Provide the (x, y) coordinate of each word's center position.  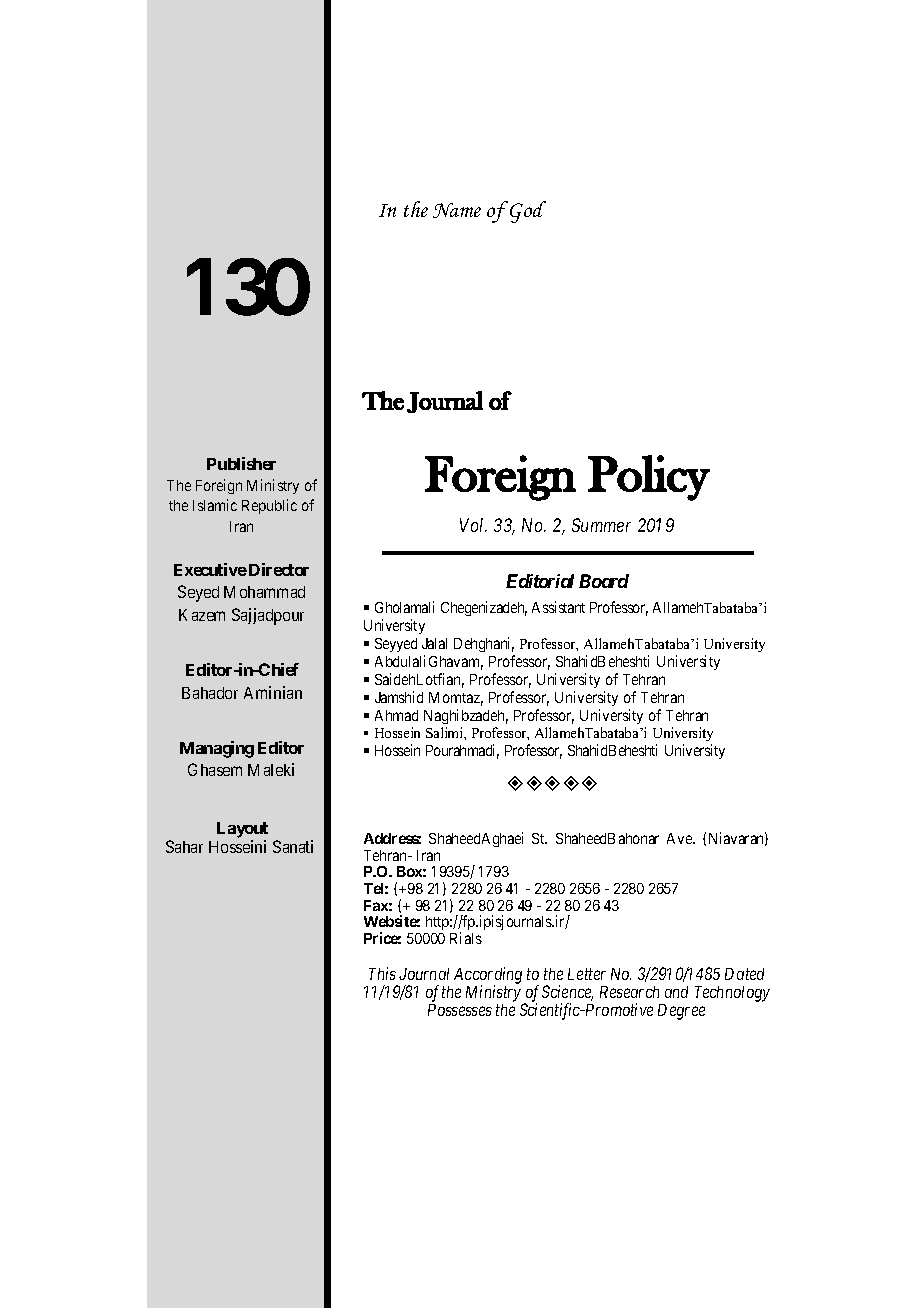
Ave (680, 838)
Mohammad (264, 592)
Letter (587, 974)
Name (457, 210)
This (382, 973)
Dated (744, 974)
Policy (649, 478)
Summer (601, 525)
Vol (473, 525)
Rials (466, 938)
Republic (269, 506)
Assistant (558, 607)
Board (604, 581)
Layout (242, 830)
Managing (217, 749)
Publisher (241, 463)
